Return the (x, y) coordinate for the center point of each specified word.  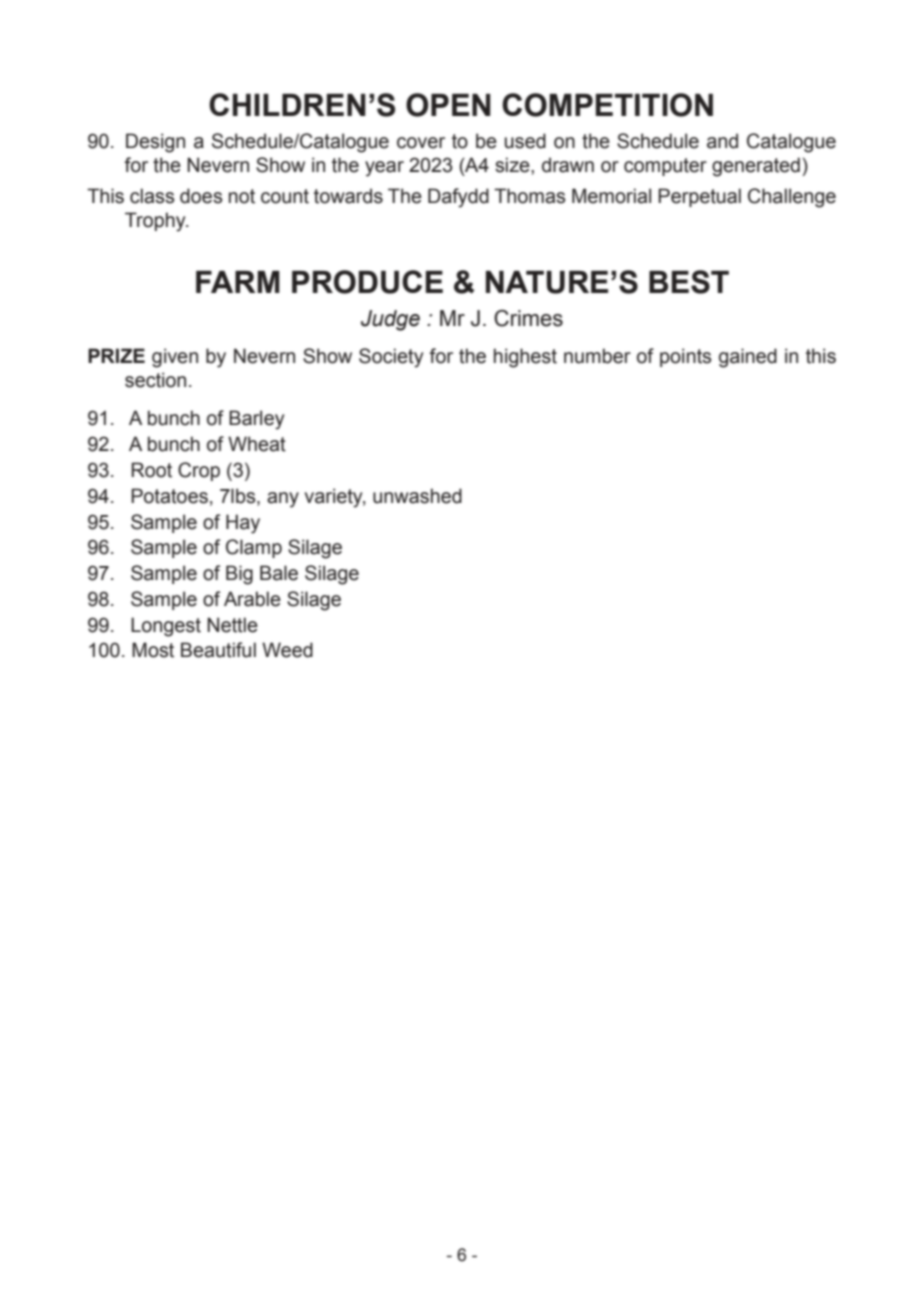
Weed (287, 650)
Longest (166, 627)
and (722, 141)
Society (391, 358)
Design (155, 143)
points (686, 357)
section (155, 380)
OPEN (448, 105)
